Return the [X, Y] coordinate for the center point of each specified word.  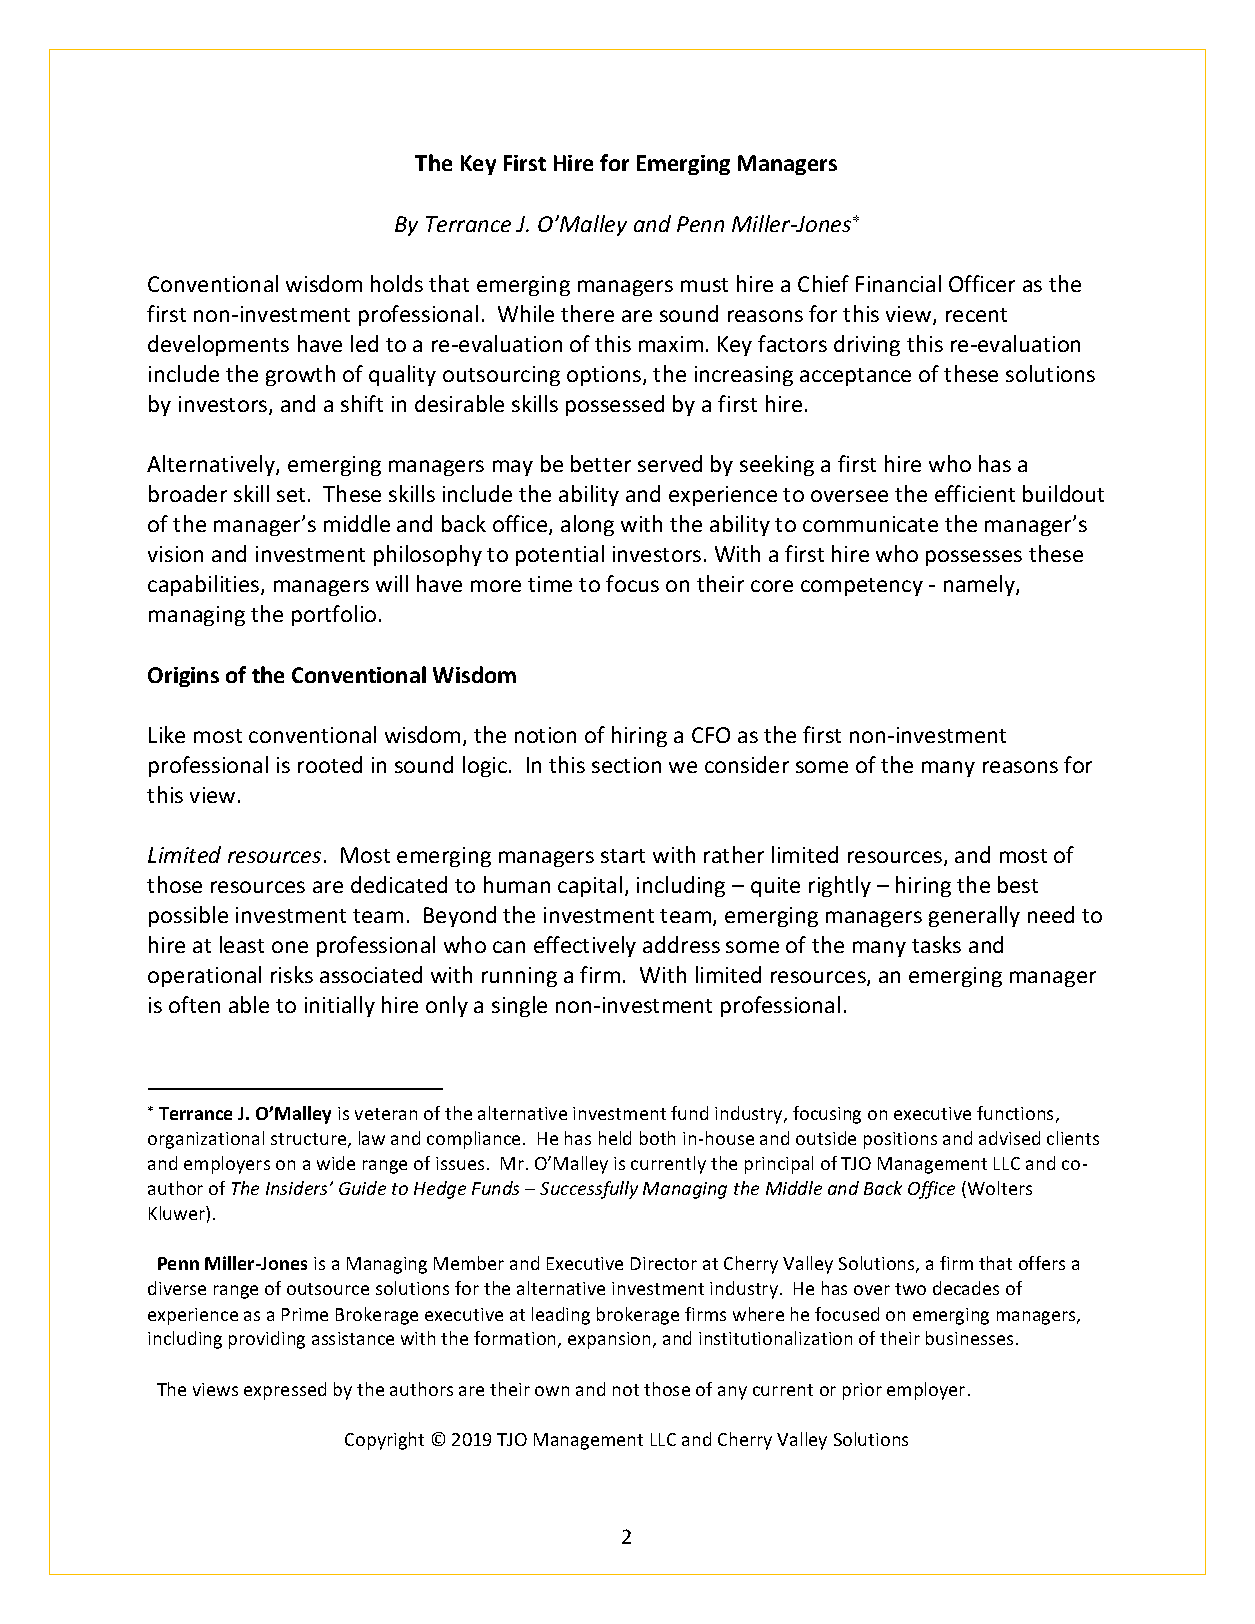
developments [218, 345]
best [1018, 884]
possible [188, 916]
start [623, 856]
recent [976, 315]
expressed [285, 1391]
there [587, 313]
